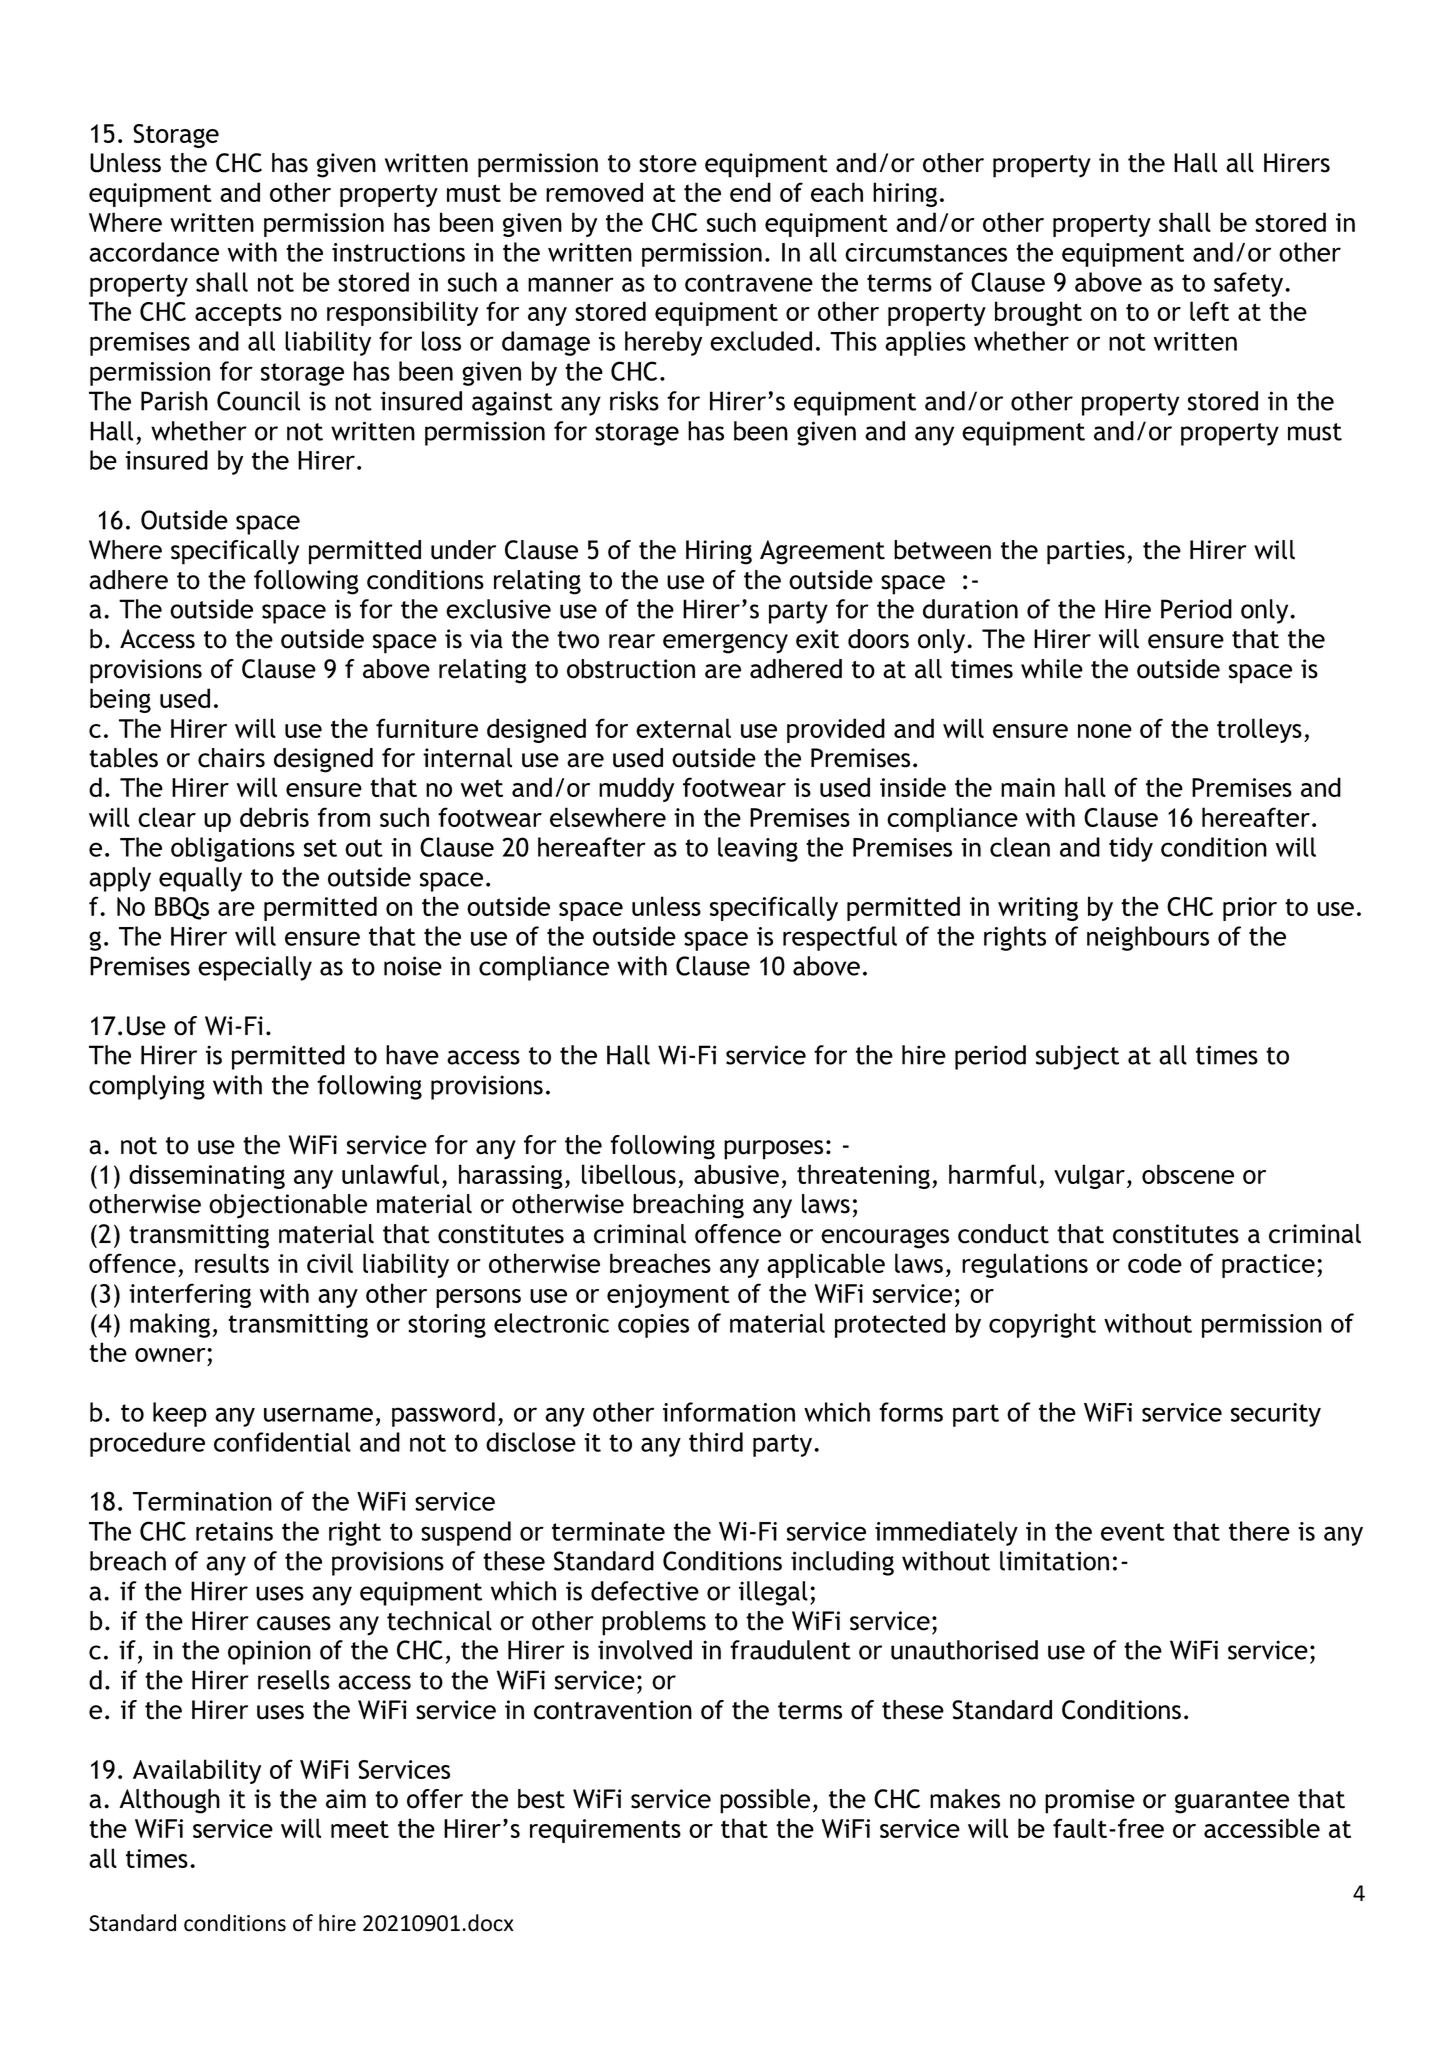  Describe the element at coordinates (683, 728) in the image. I see `external` at that location.
